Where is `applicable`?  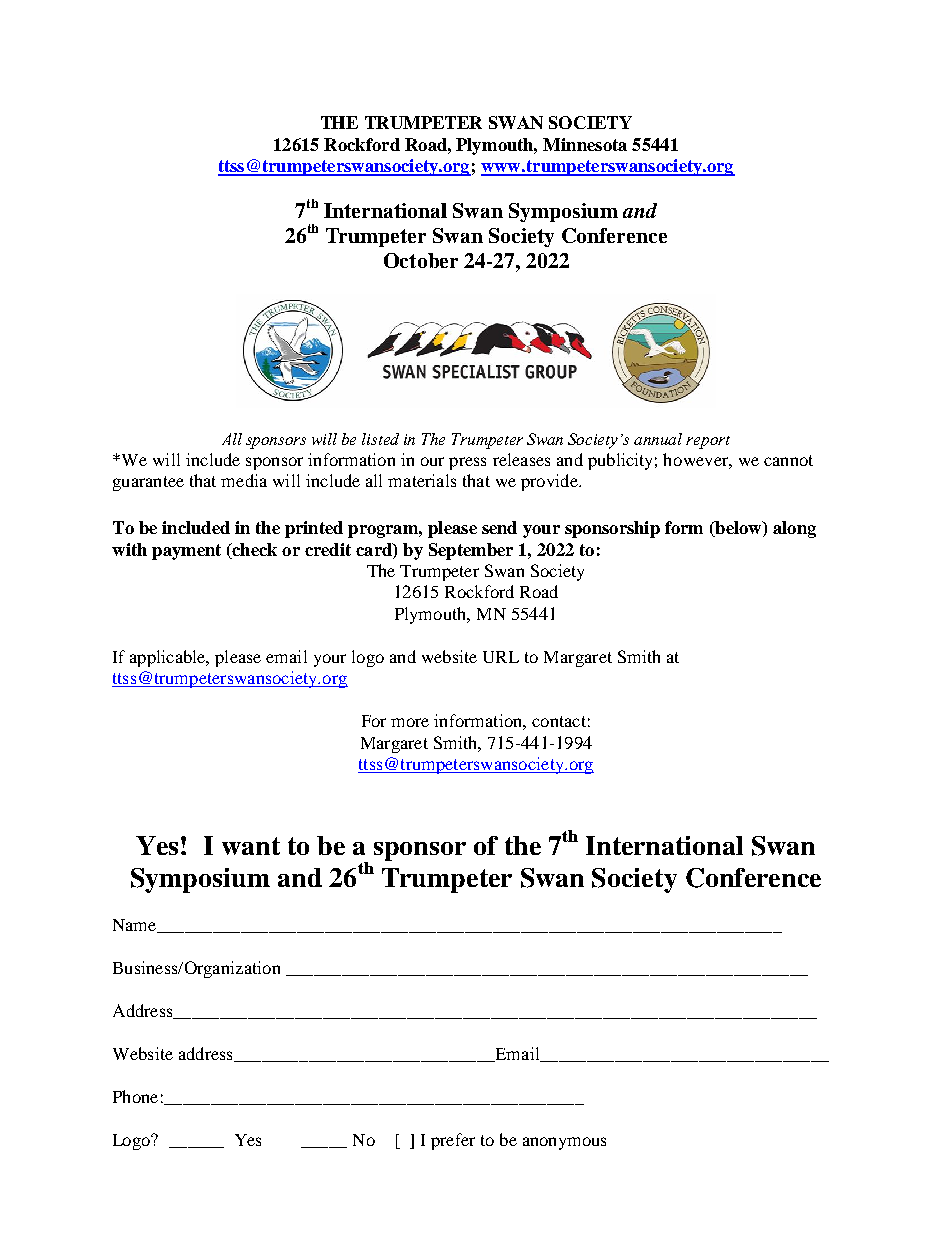
applicable is located at coordinates (169, 658).
